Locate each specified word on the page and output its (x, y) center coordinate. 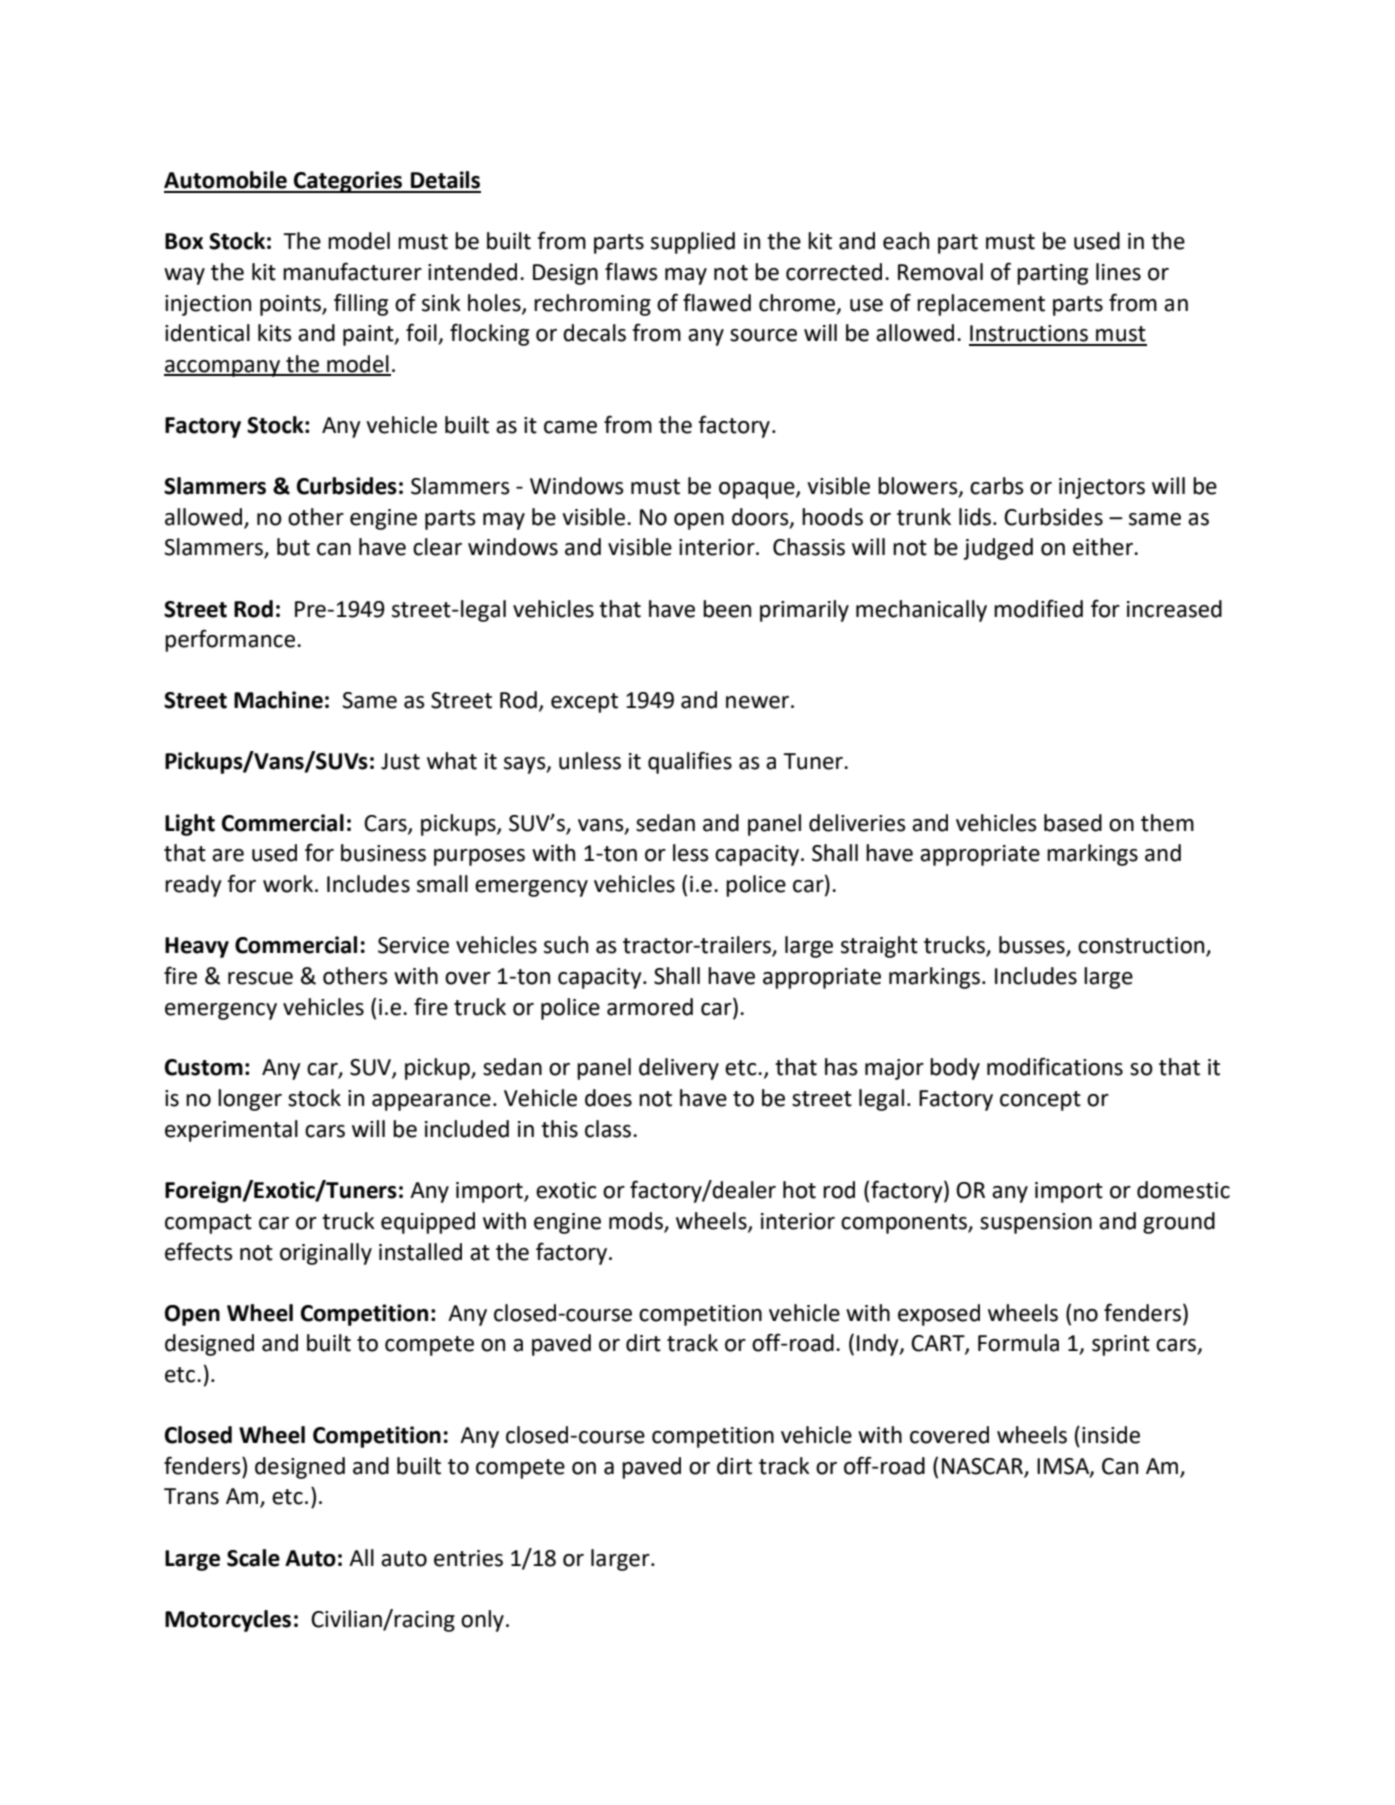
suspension (1036, 1223)
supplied (693, 243)
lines (1118, 272)
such (566, 945)
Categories (348, 182)
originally (326, 1254)
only (482, 1621)
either (1104, 547)
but (293, 547)
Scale (253, 1558)
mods (636, 1221)
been (727, 609)
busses (1033, 946)
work (288, 884)
